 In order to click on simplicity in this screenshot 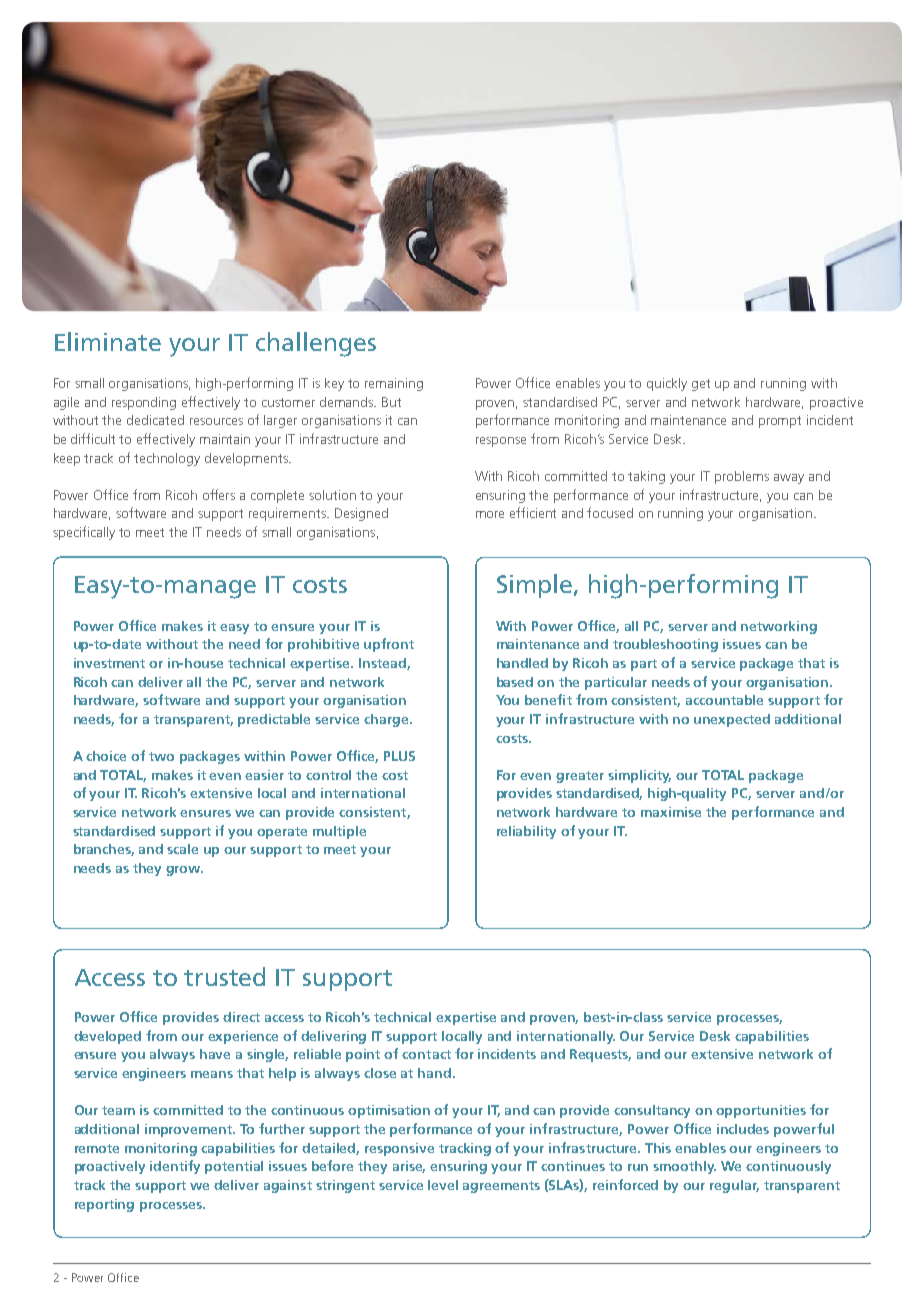, I will do `click(639, 776)`.
